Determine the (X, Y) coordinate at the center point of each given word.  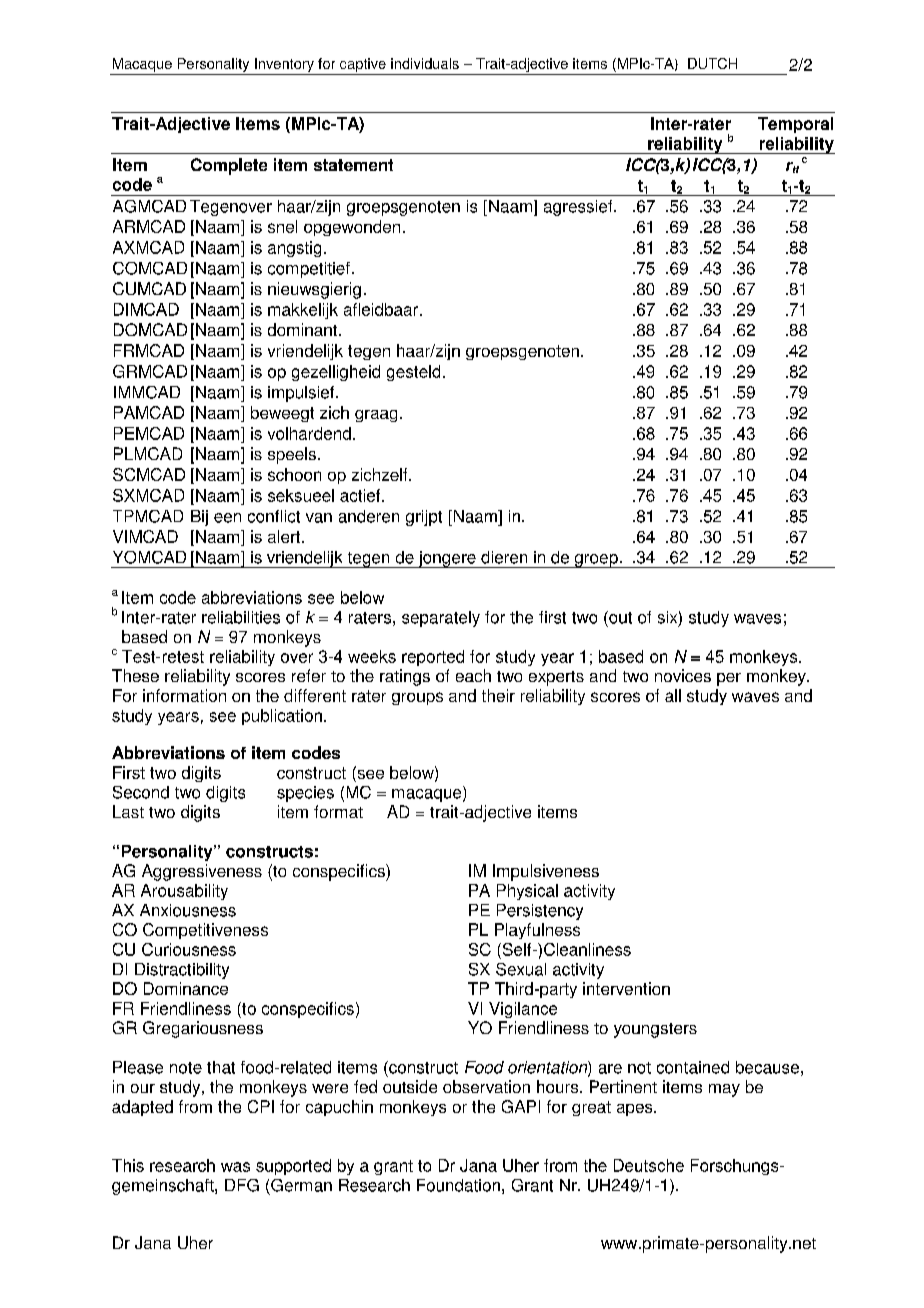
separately (441, 619)
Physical (527, 892)
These (135, 675)
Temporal (795, 125)
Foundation (458, 1185)
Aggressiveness (202, 872)
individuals (425, 63)
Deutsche (649, 1165)
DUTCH (712, 63)
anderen (369, 516)
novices (683, 675)
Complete (229, 166)
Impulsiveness (546, 872)
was (235, 1167)
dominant (304, 329)
